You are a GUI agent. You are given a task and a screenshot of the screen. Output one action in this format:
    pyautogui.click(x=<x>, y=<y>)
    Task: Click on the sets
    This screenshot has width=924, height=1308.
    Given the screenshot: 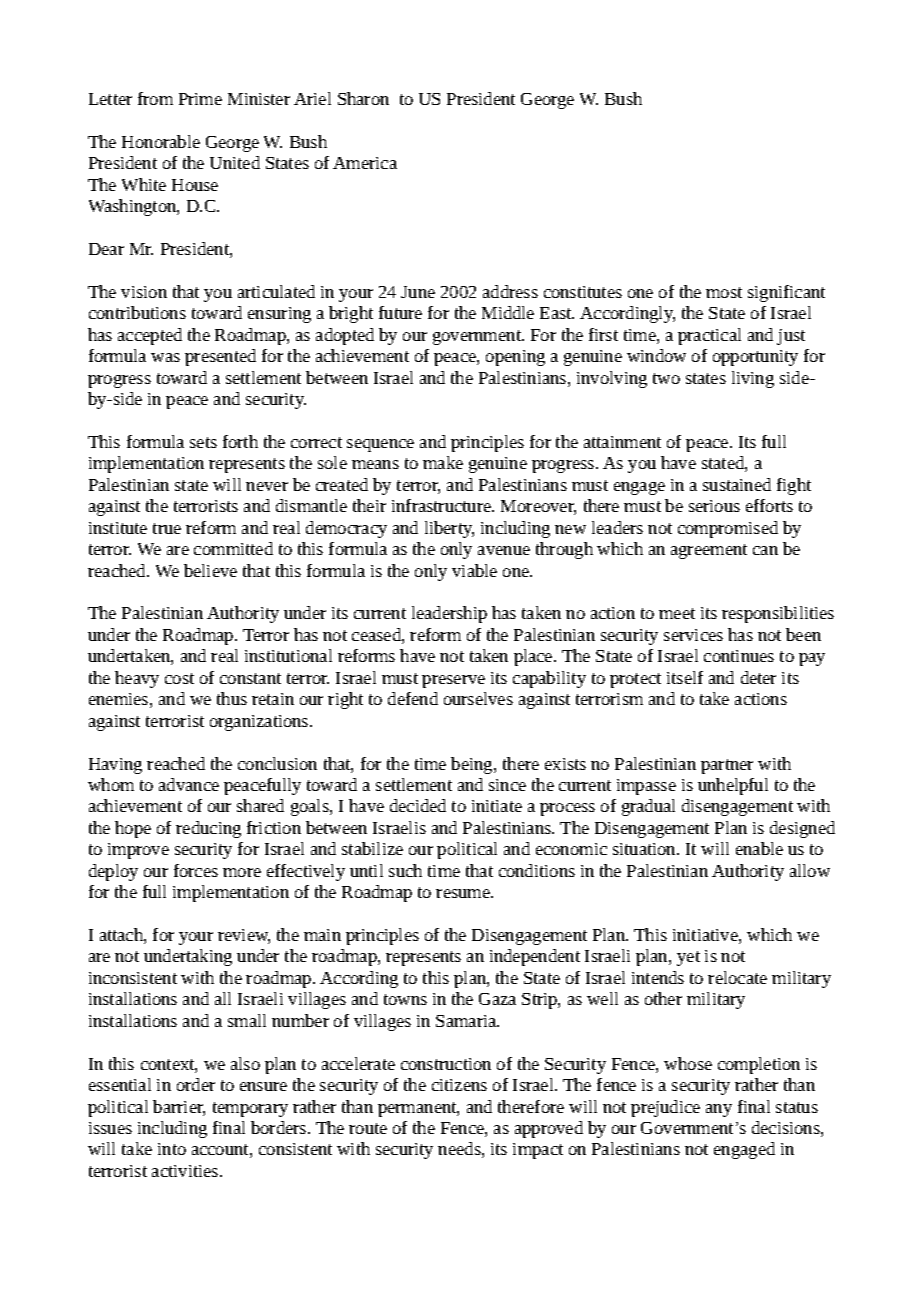 What is the action you would take?
    pyautogui.click(x=203, y=442)
